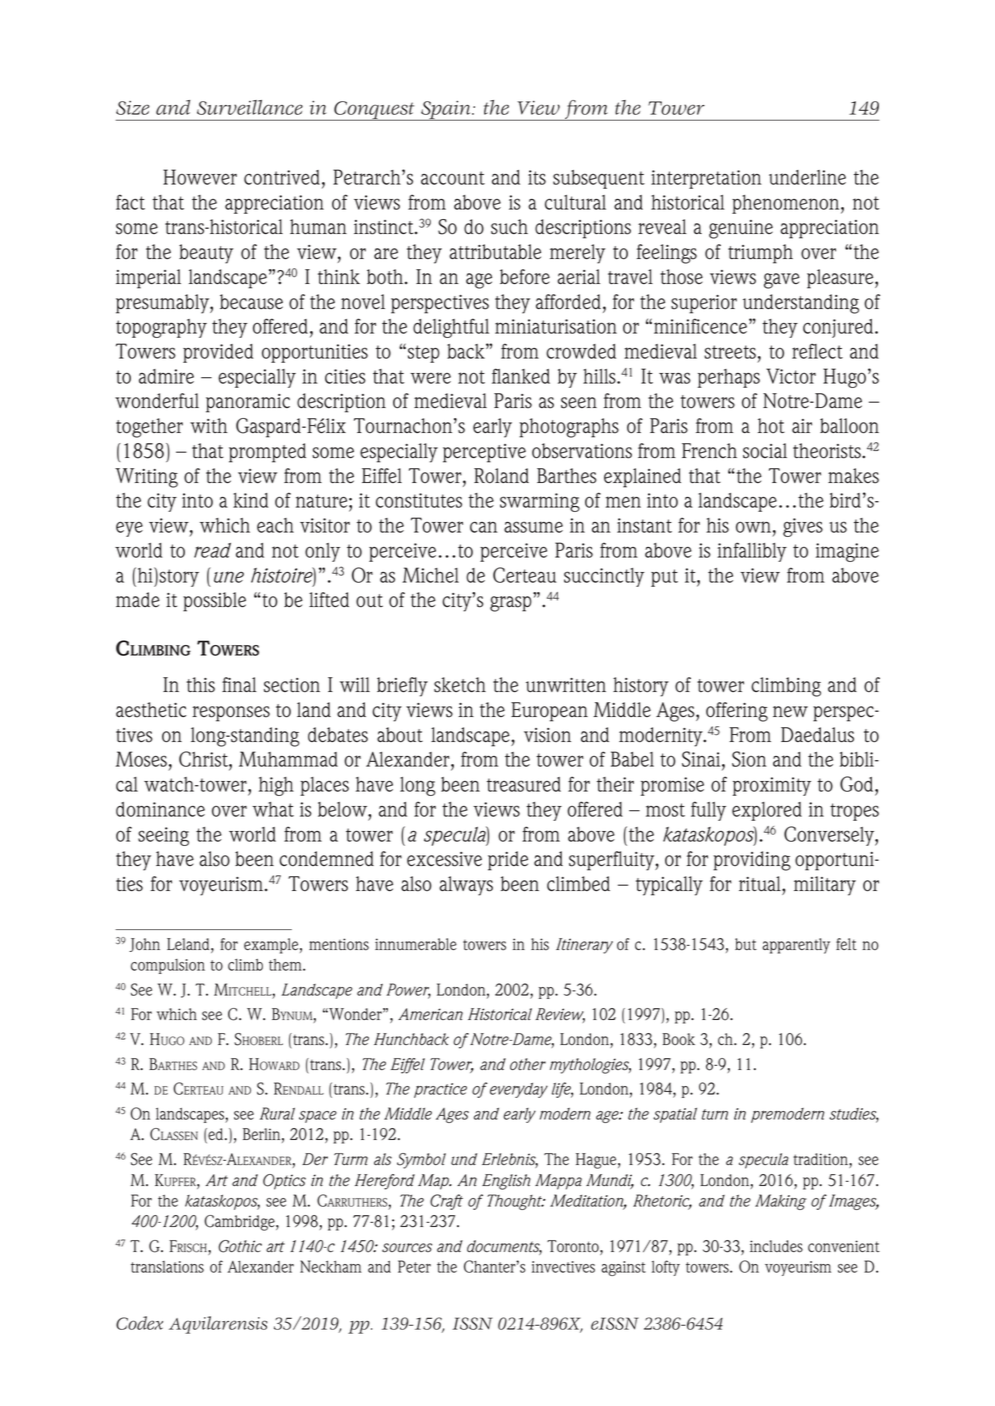 The height and width of the page is (1406, 995). I want to click on includes, so click(776, 1246).
